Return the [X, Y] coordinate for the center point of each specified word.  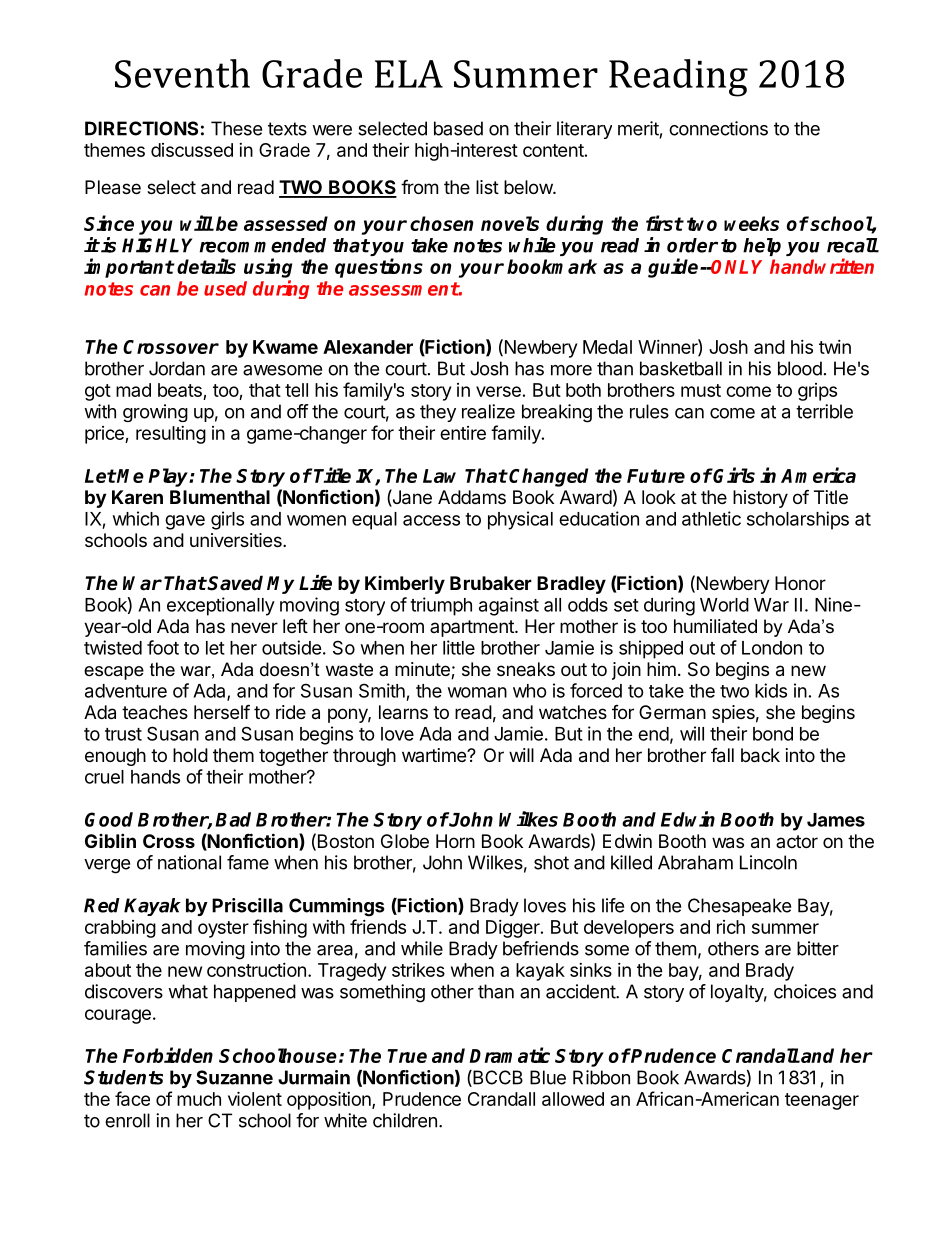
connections [718, 128]
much [199, 1099]
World [724, 605]
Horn [455, 841]
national [189, 862]
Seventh [182, 73]
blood [800, 368]
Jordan [177, 368]
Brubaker [491, 583]
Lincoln [768, 862]
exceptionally [221, 606]
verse [498, 391]
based [458, 128]
